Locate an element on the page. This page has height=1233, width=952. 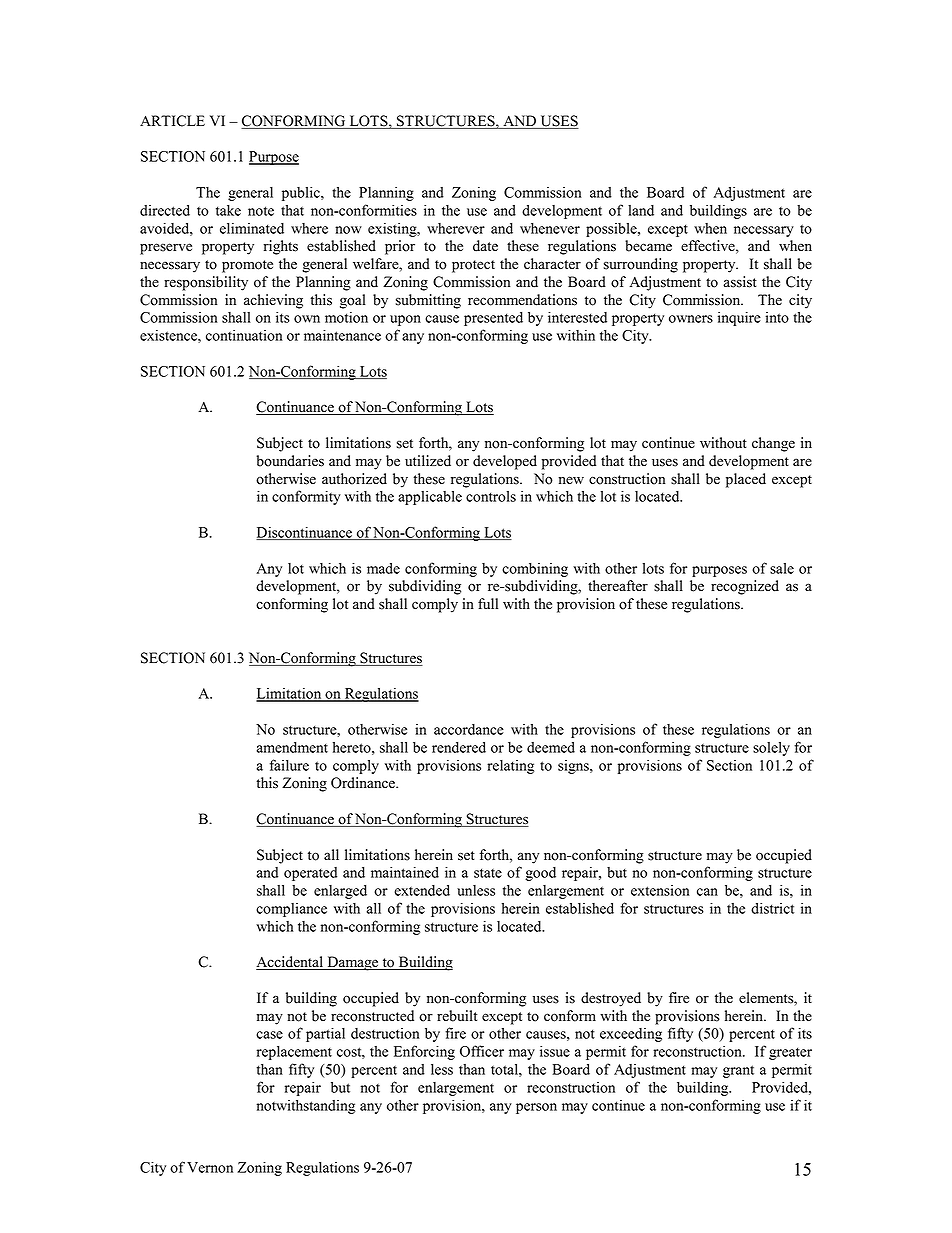
full is located at coordinates (488, 604).
